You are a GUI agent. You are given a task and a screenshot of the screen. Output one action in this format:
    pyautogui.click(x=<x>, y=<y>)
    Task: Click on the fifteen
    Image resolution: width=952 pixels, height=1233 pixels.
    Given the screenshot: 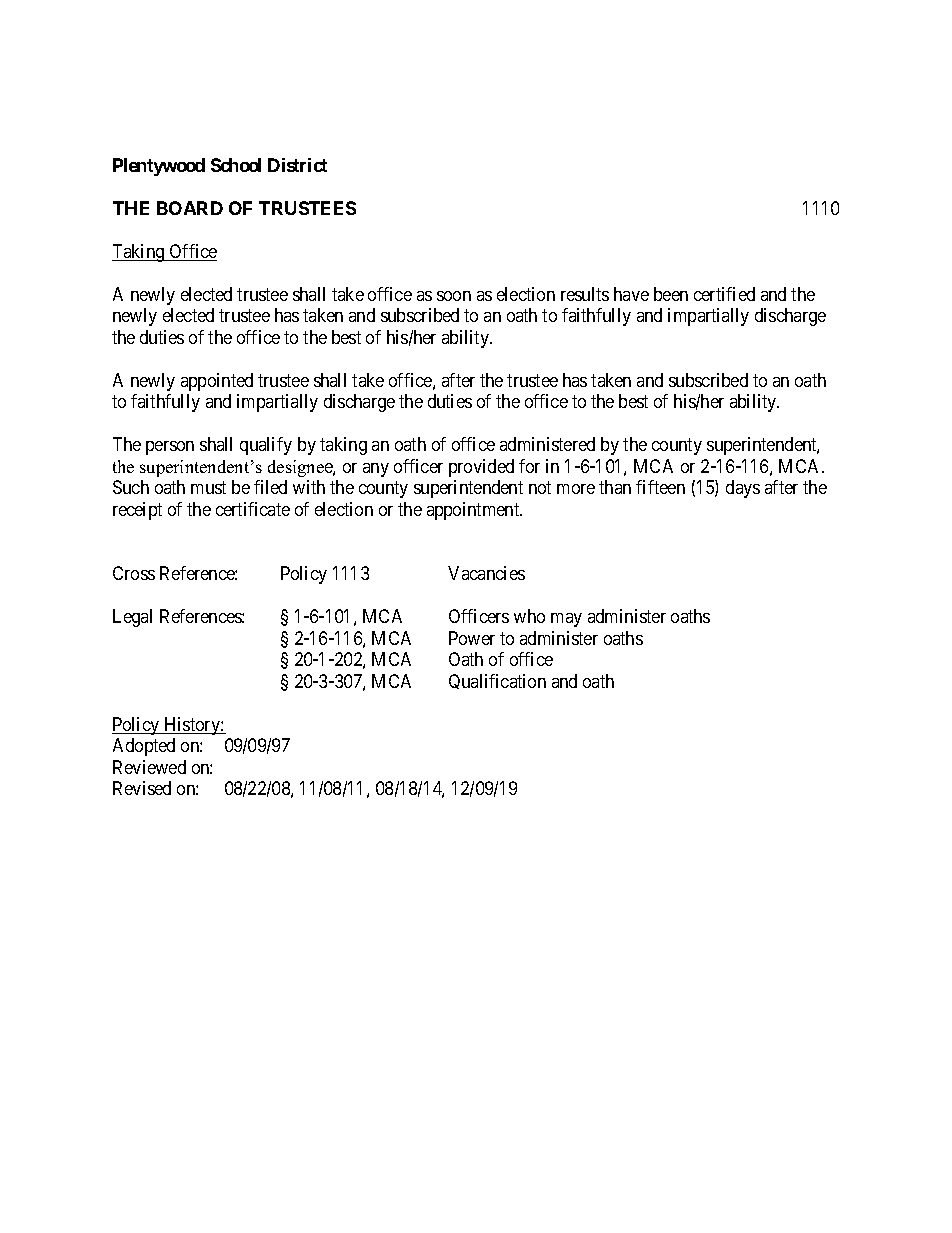 What is the action you would take?
    pyautogui.click(x=660, y=487)
